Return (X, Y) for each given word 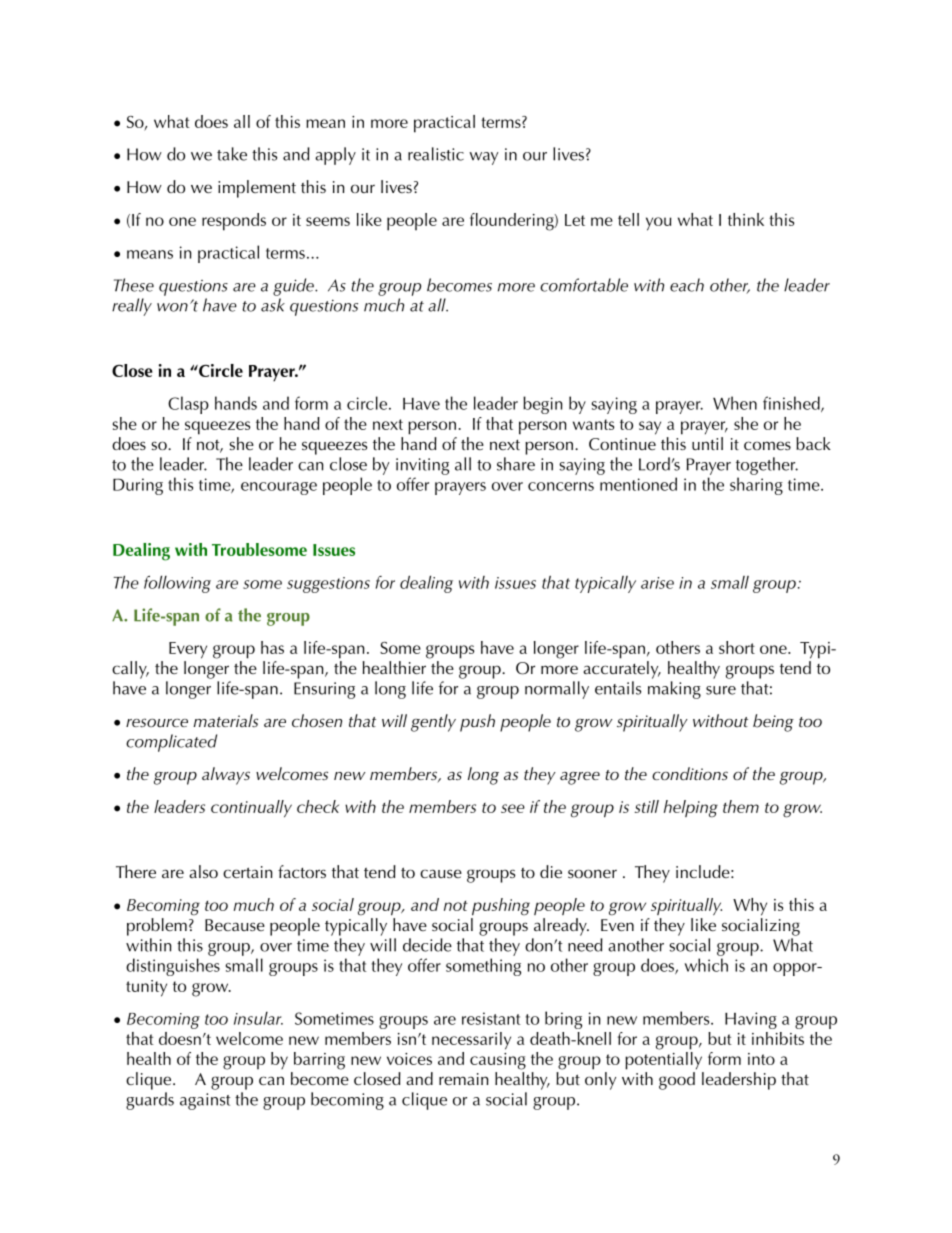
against (205, 1101)
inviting (422, 466)
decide (427, 945)
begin (543, 405)
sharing (756, 486)
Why (750, 907)
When (735, 403)
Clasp (188, 405)
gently (433, 723)
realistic (436, 154)
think (746, 219)
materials (225, 720)
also (203, 871)
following (177, 584)
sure (721, 690)
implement (257, 189)
